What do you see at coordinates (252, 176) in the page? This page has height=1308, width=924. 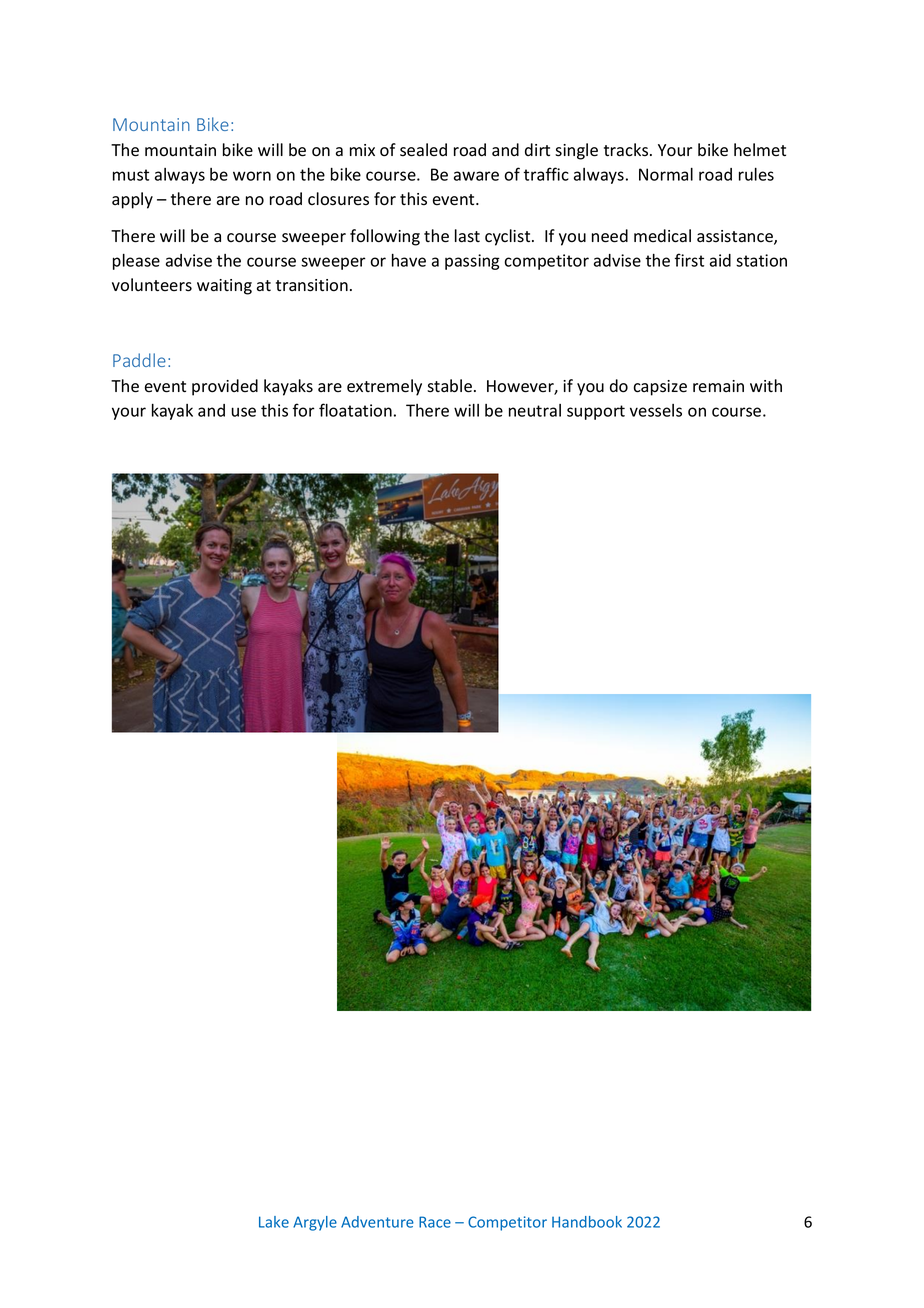 I see `worn` at bounding box center [252, 176].
